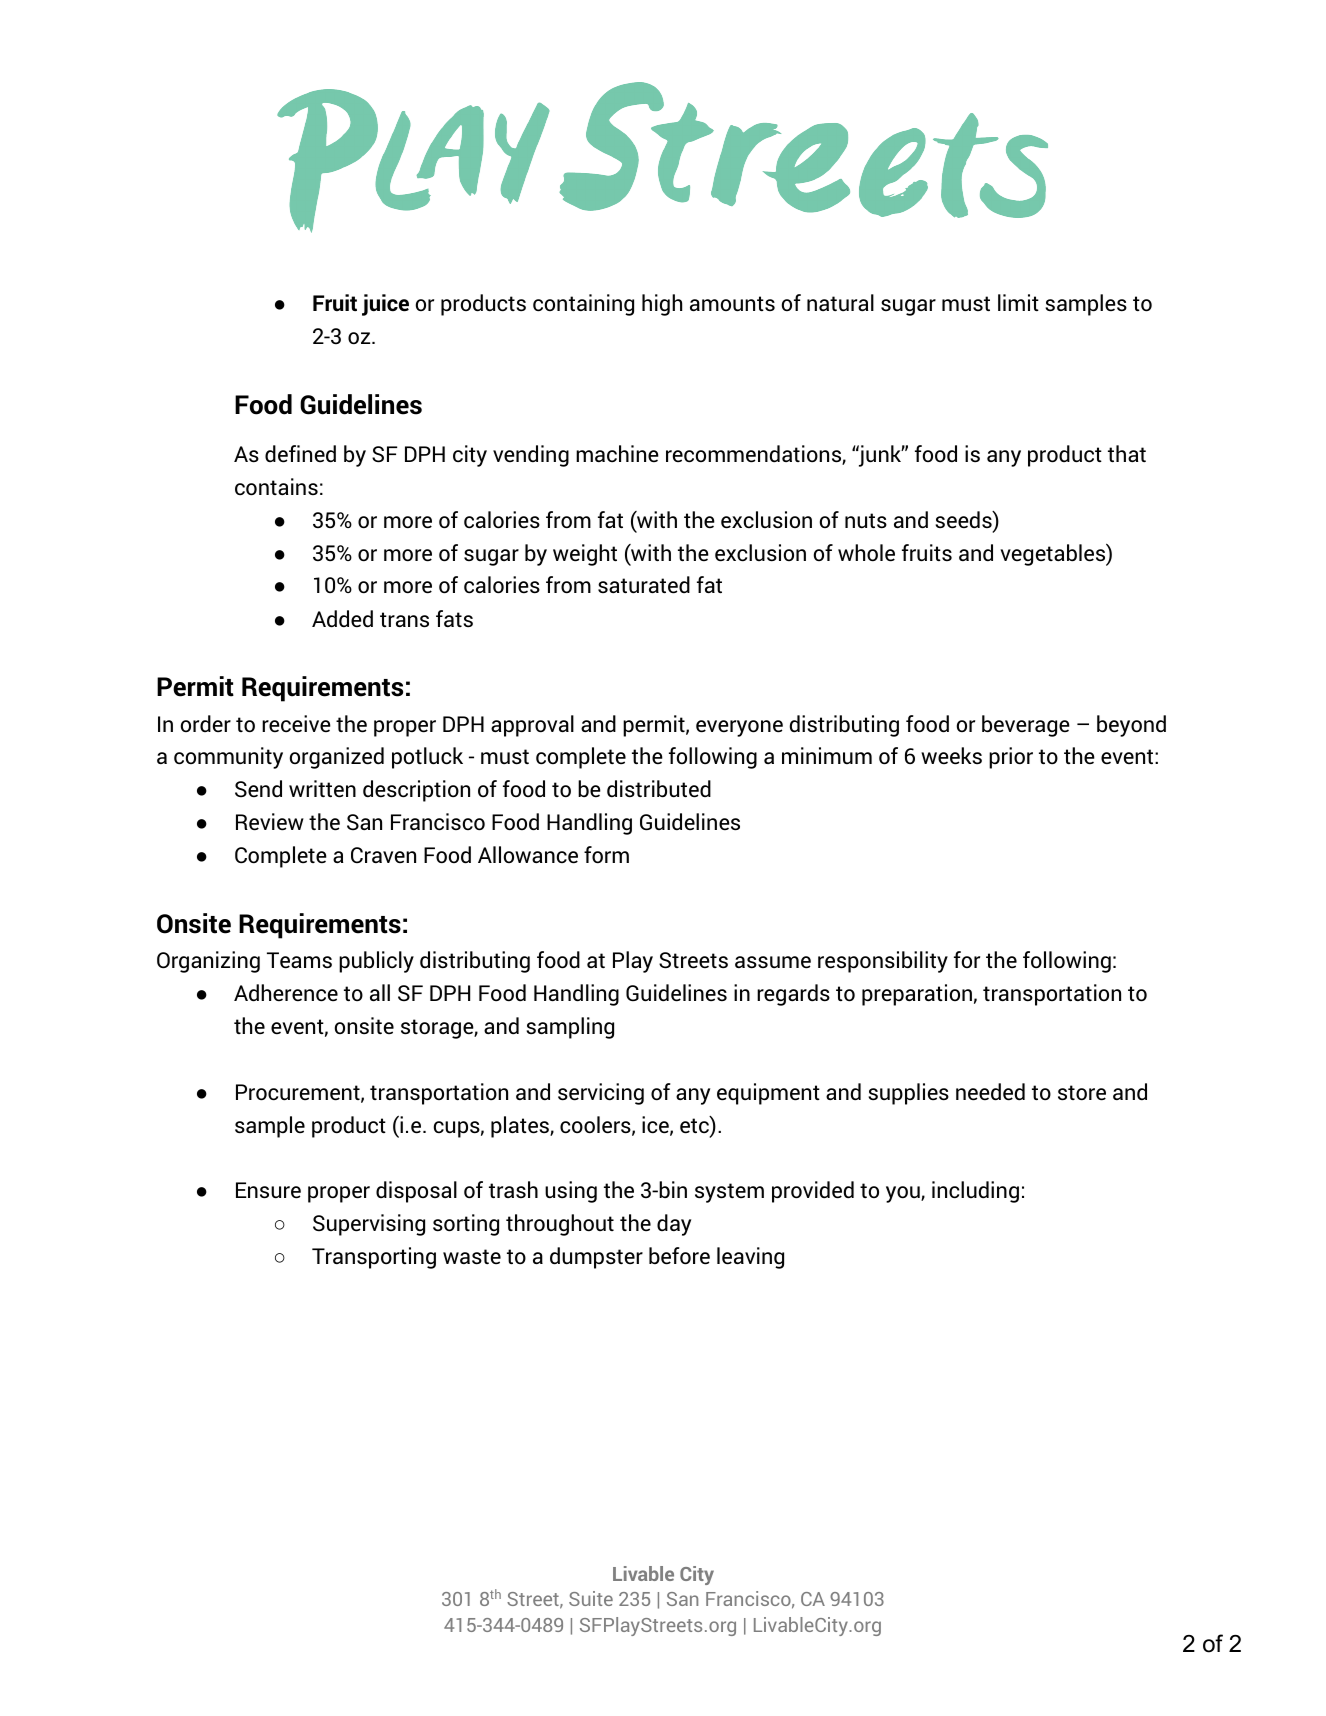 The image size is (1326, 1716). I want to click on preparation, so click(917, 995).
